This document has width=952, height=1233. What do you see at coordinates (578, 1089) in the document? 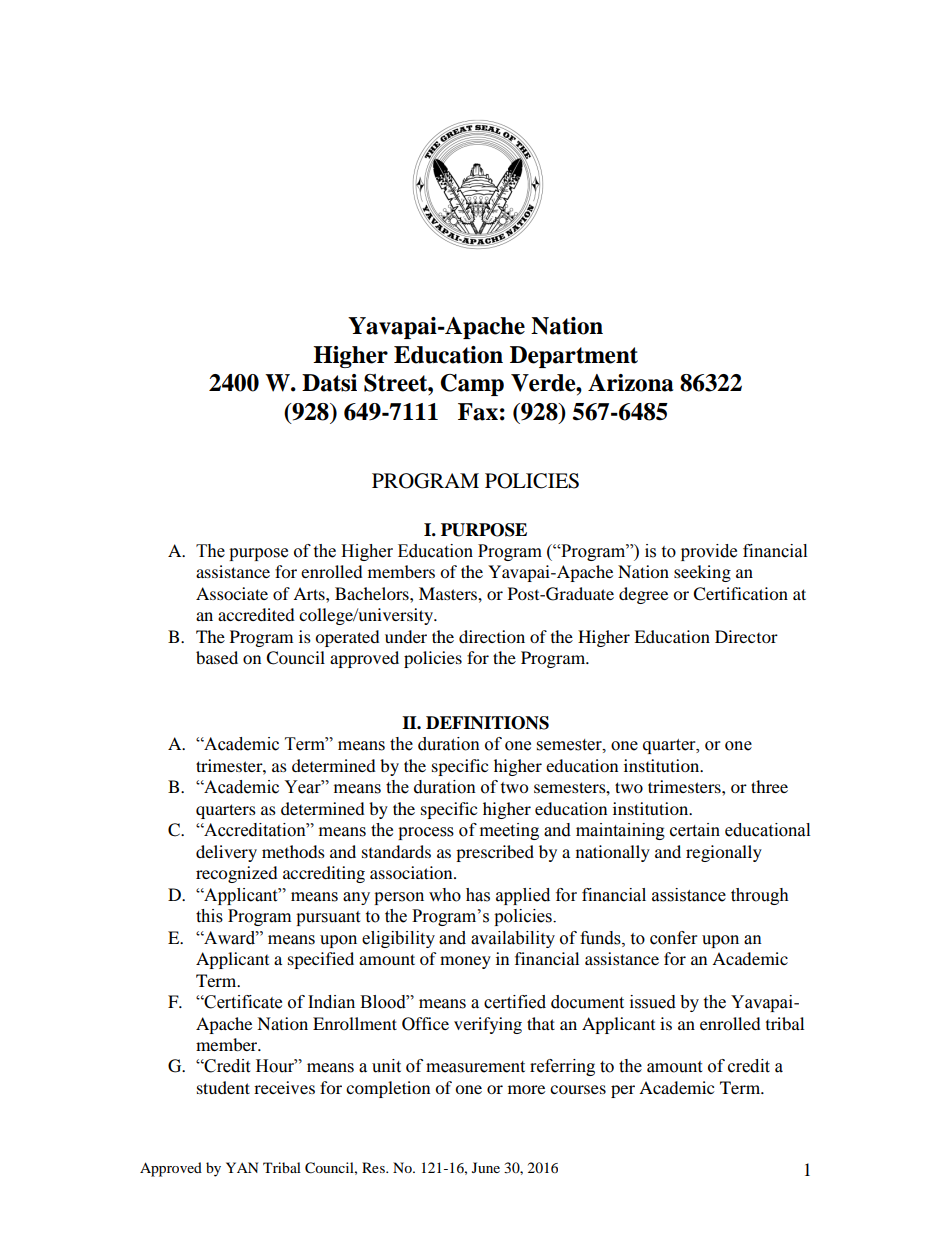
I see `courses` at bounding box center [578, 1089].
